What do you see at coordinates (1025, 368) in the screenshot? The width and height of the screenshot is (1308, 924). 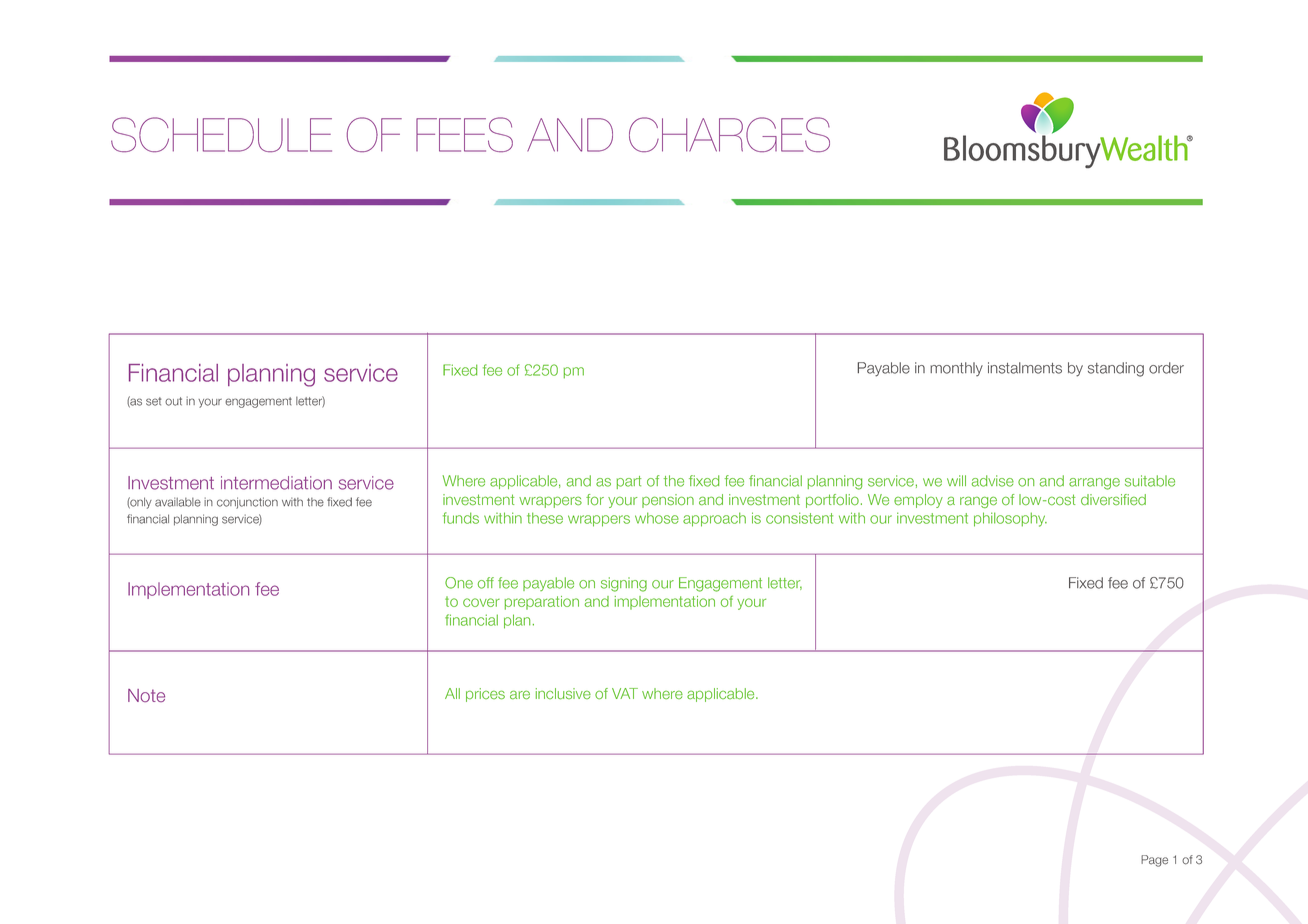 I see `instalments` at bounding box center [1025, 368].
